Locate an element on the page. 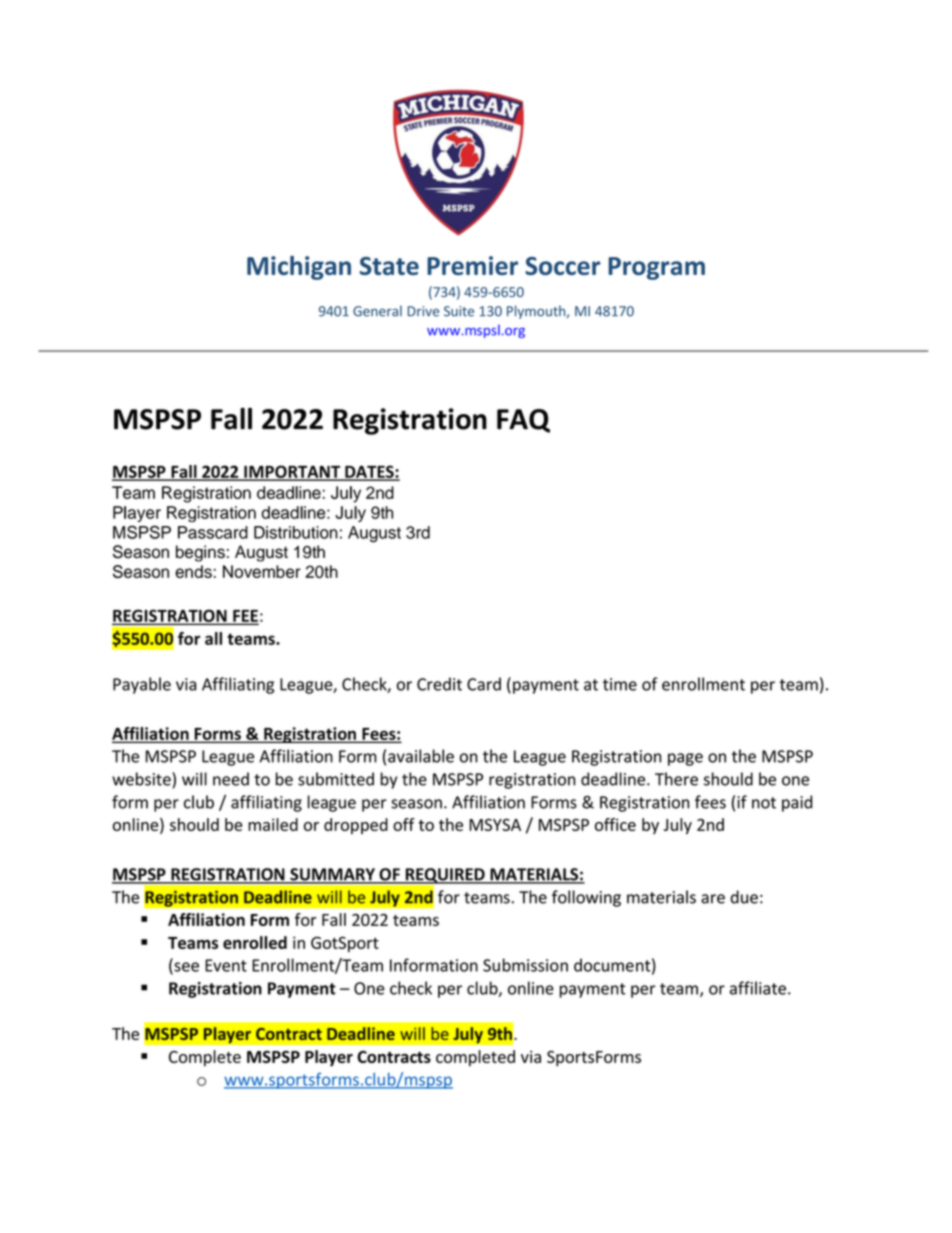  need is located at coordinates (231, 779).
